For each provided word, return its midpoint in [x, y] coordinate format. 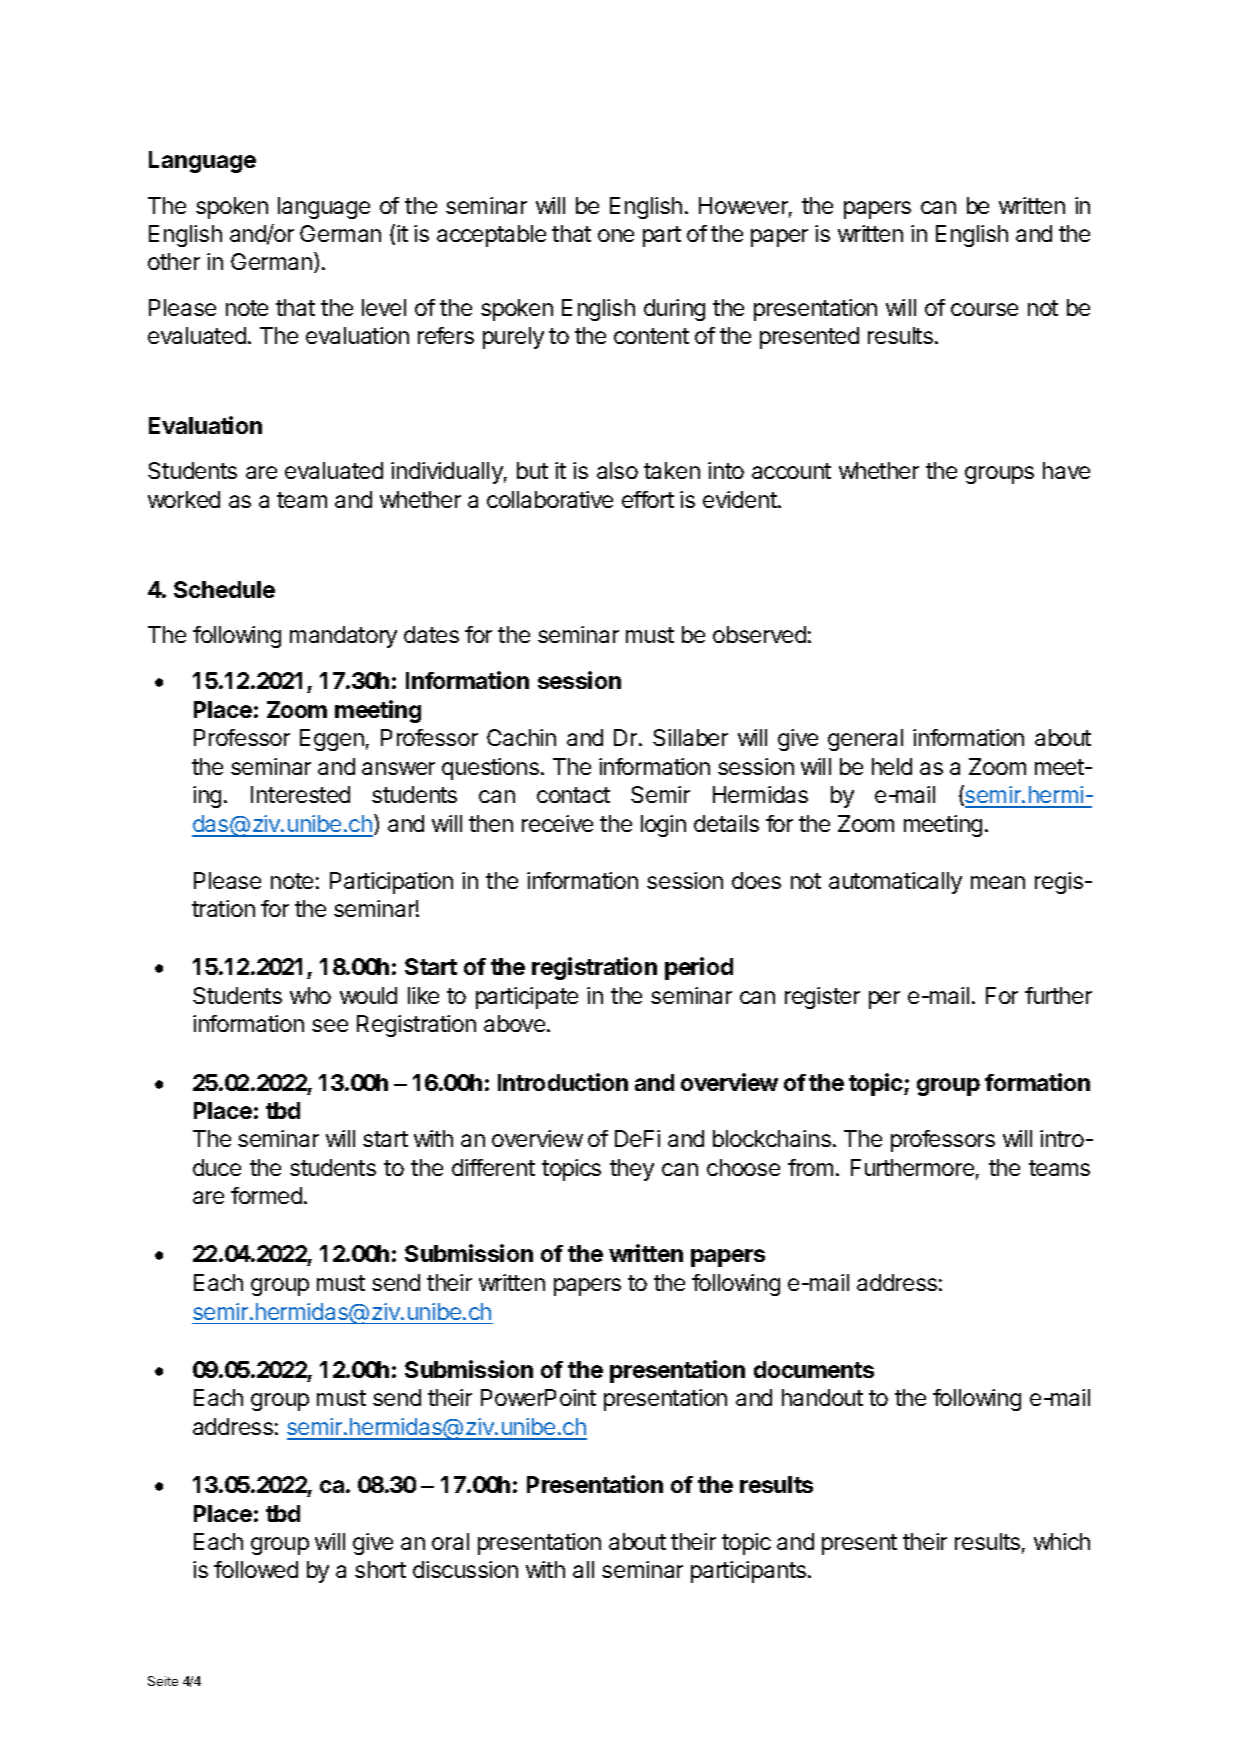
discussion [465, 1569]
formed [266, 1195]
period [699, 968]
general [865, 740]
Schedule [224, 589]
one [616, 235]
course [984, 309]
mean [998, 882]
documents [814, 1369]
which [1062, 1541]
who [310, 995]
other [174, 261]
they [632, 1170]
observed [759, 634]
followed [256, 1569]
